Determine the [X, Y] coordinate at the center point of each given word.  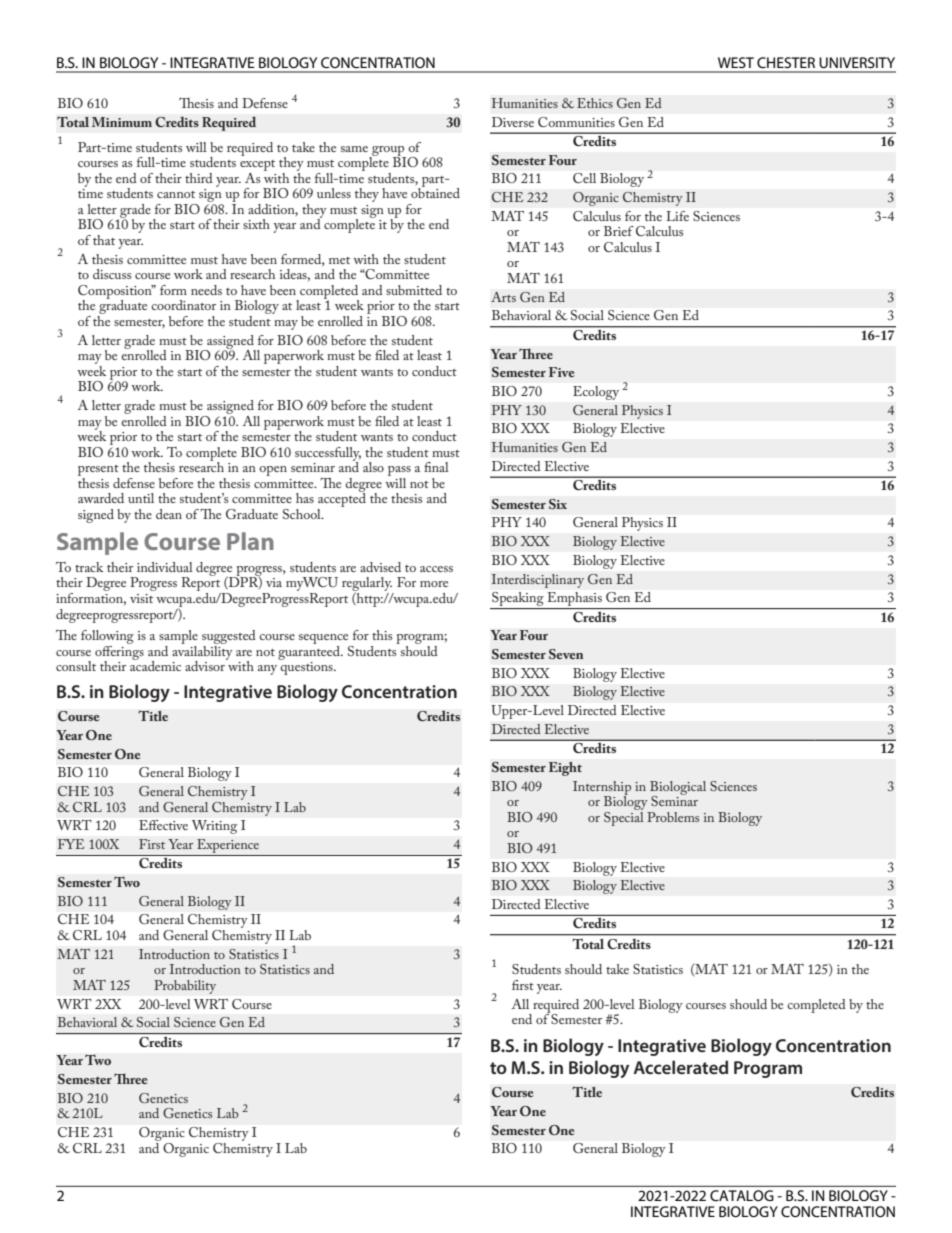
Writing [214, 827]
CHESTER [786, 62]
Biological [678, 789]
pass [399, 472]
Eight [565, 769]
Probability [185, 987]
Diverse [513, 122]
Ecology [596, 393]
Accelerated [680, 1067]
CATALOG [742, 1195]
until [141, 498]
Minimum [122, 122]
